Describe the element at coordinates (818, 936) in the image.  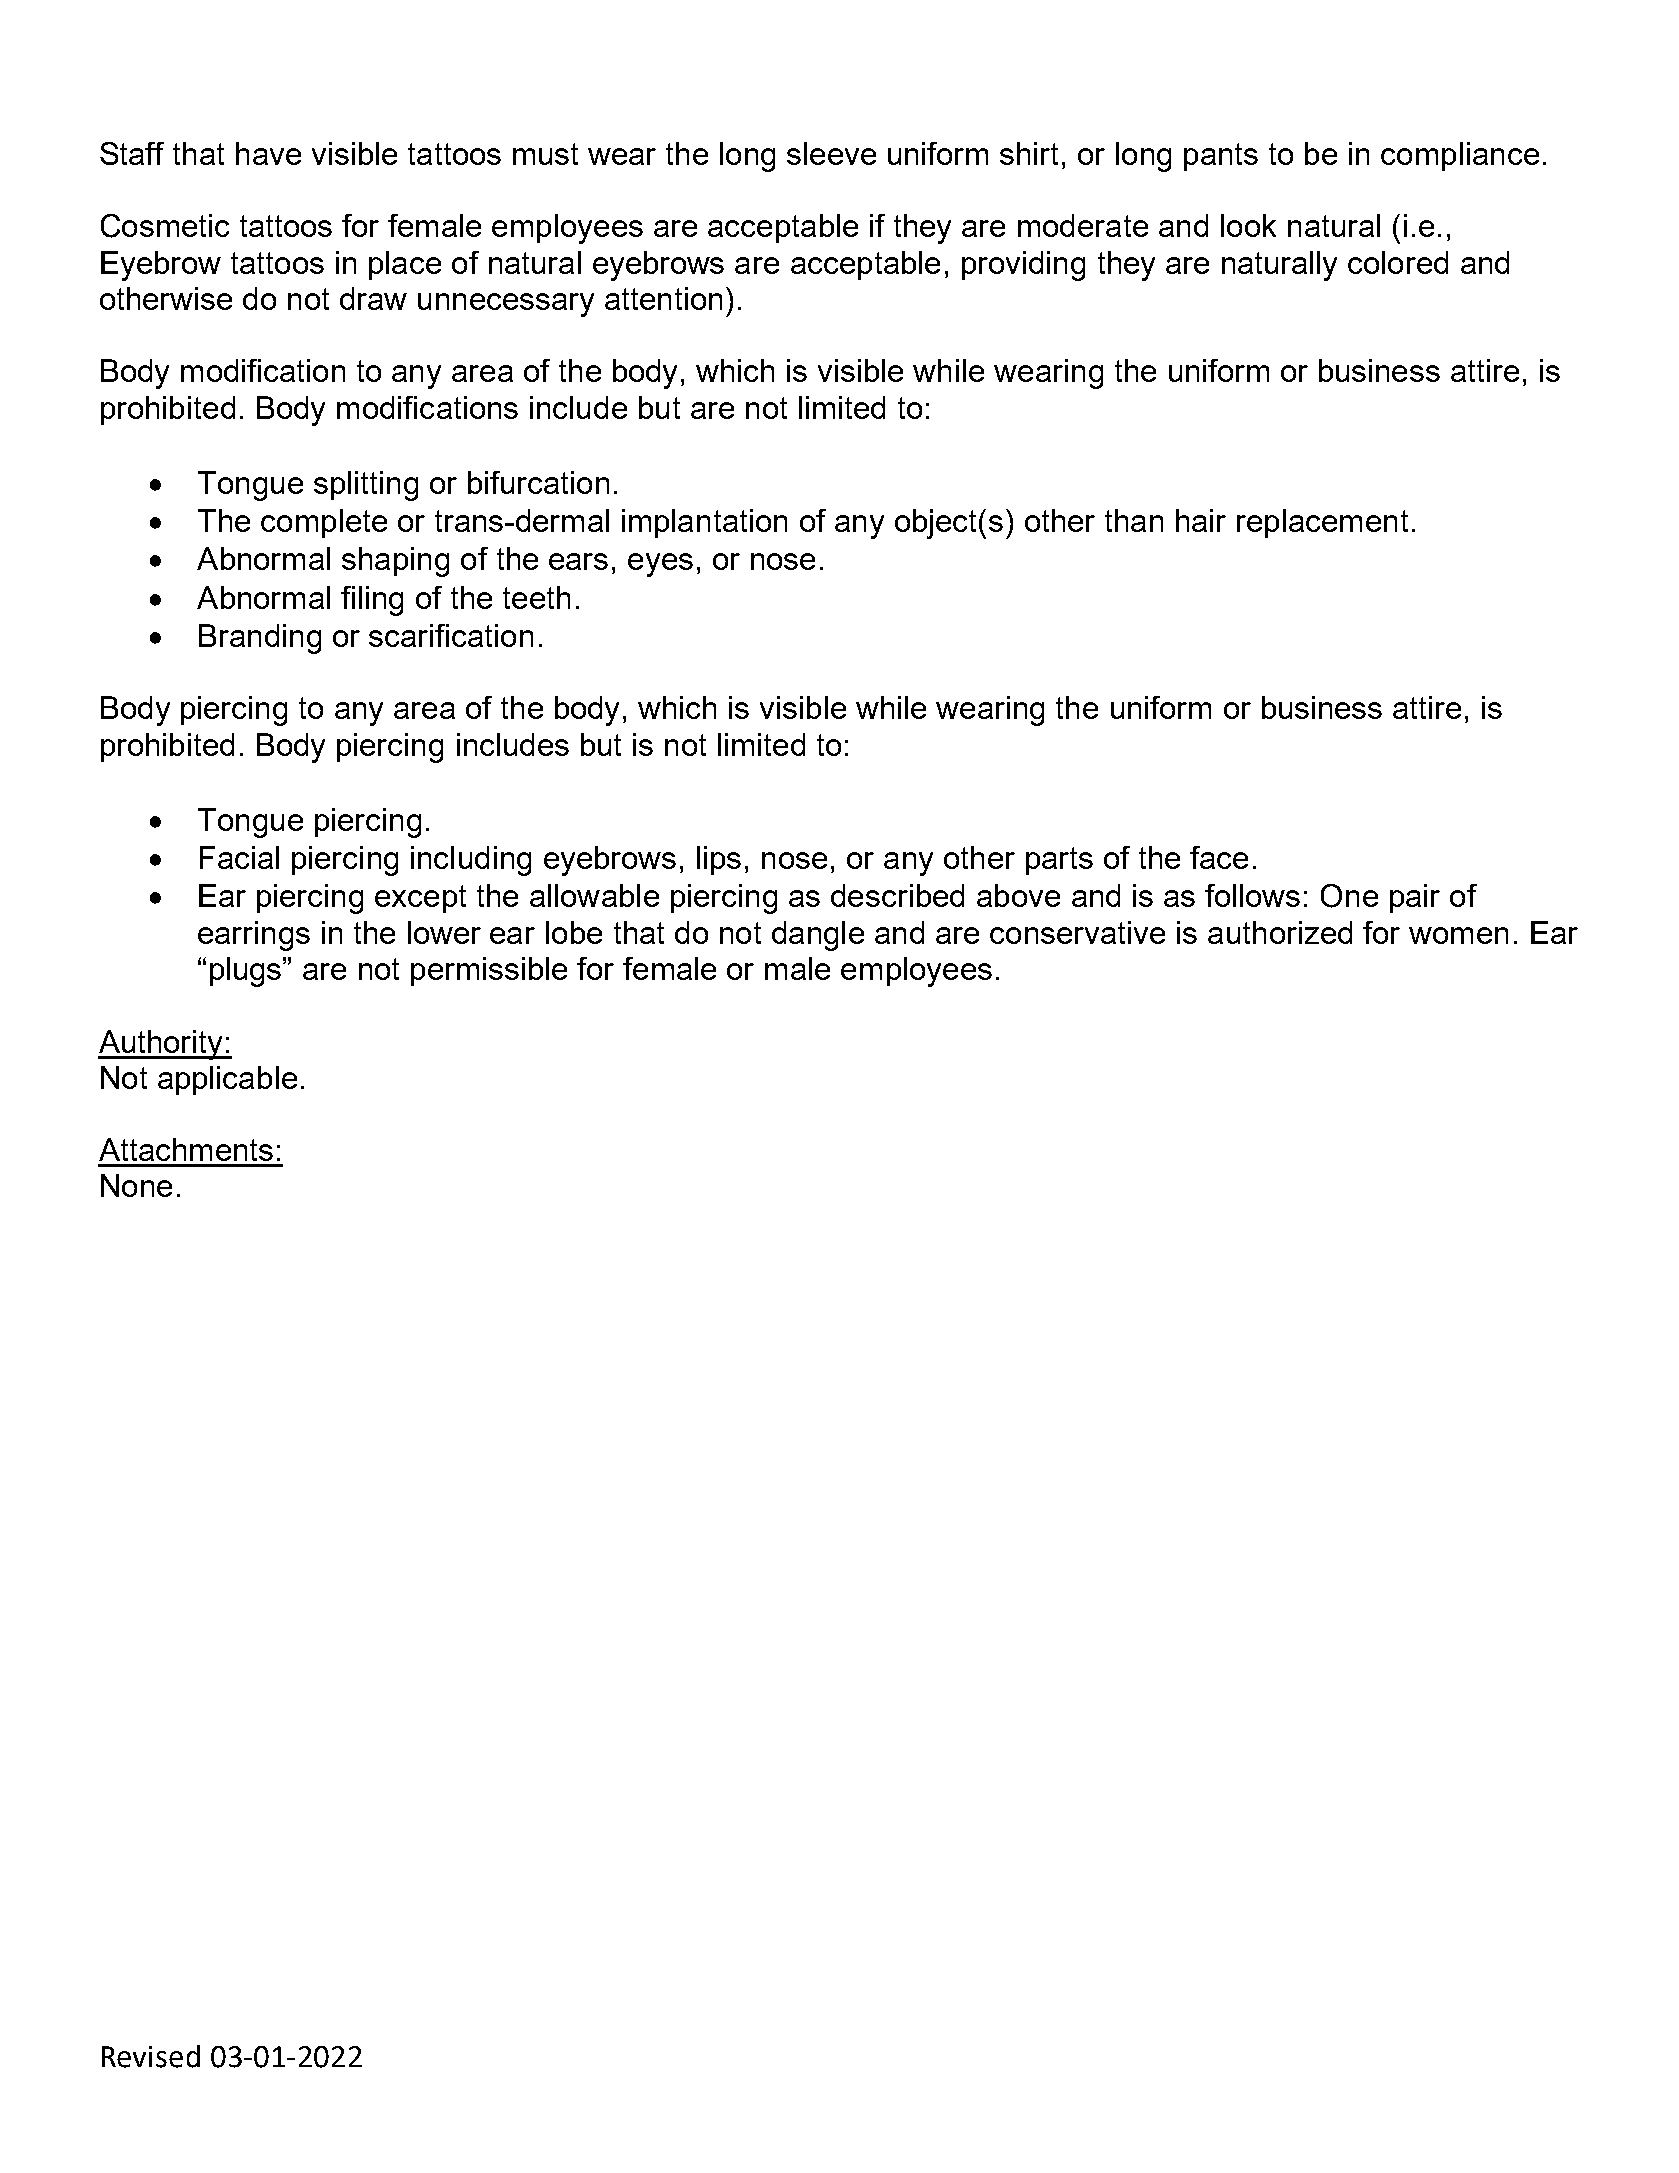
I see `dangle` at that location.
